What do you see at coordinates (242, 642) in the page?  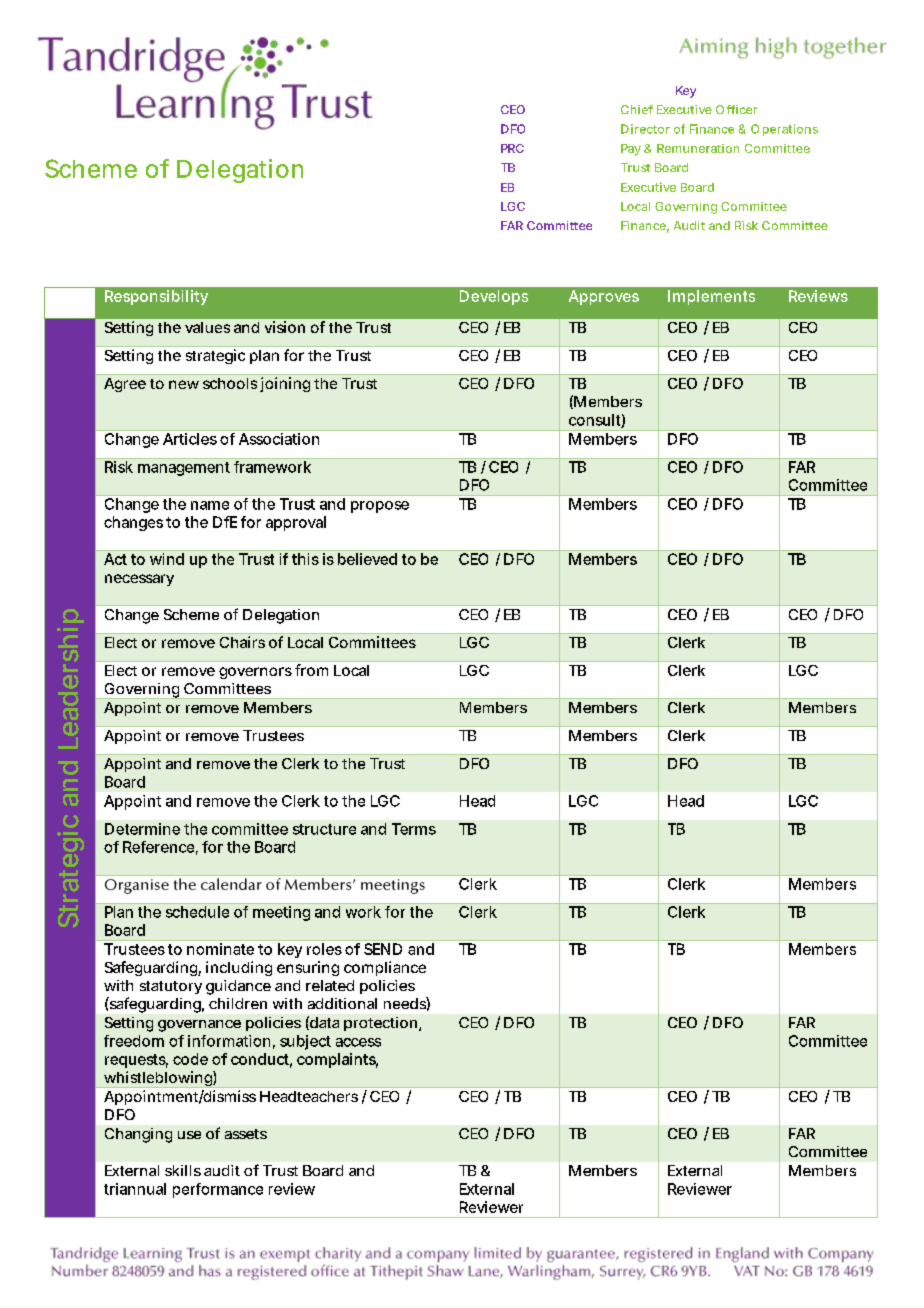 I see `Chairs` at bounding box center [242, 642].
